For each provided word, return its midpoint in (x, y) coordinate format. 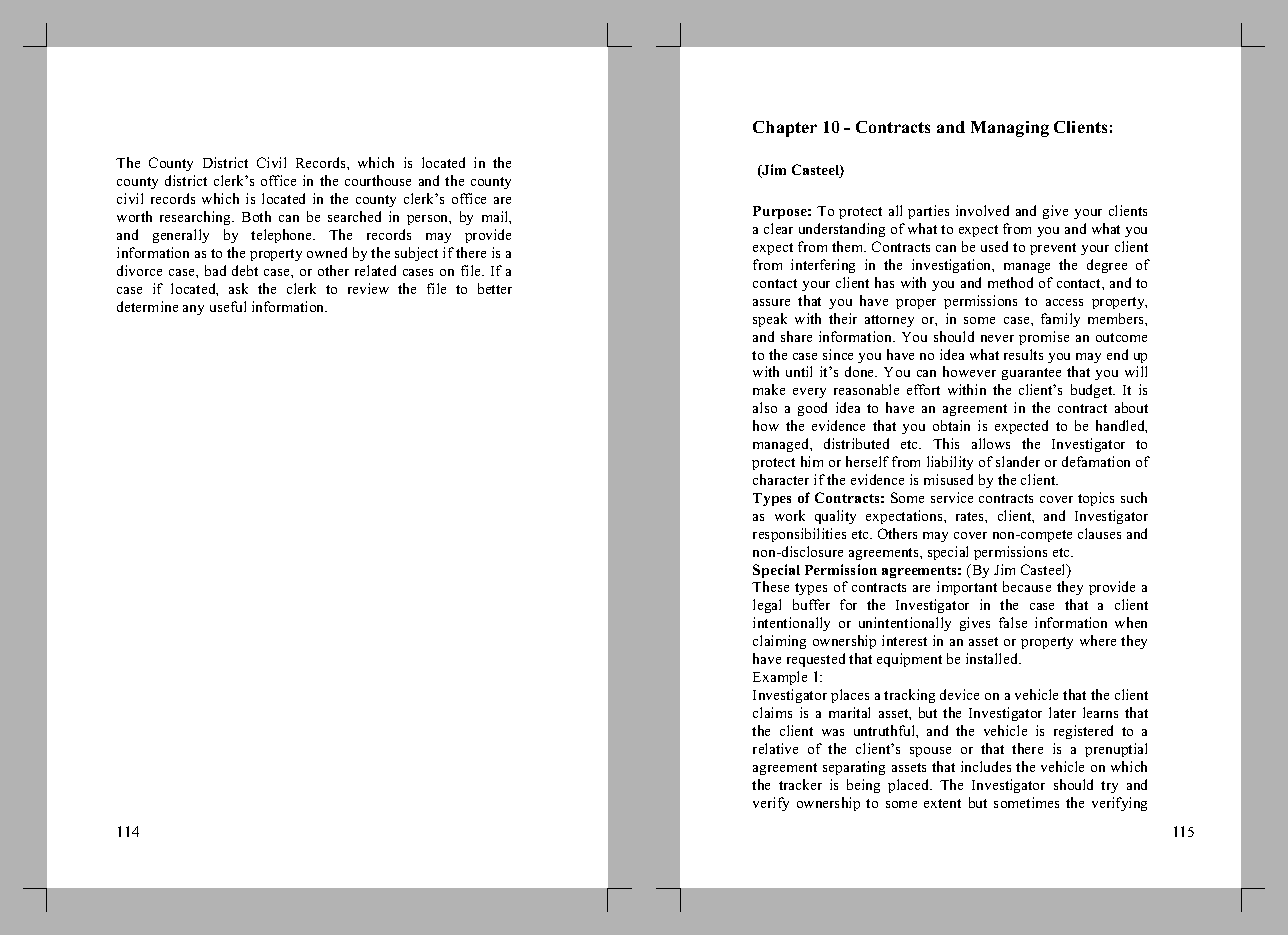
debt (245, 270)
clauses (1099, 533)
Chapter (785, 129)
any (193, 310)
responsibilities (799, 535)
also (765, 407)
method (1010, 282)
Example (780, 678)
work (790, 515)
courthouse (378, 180)
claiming (779, 642)
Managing (1010, 129)
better (495, 288)
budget (1093, 391)
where (1098, 640)
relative (775, 748)
